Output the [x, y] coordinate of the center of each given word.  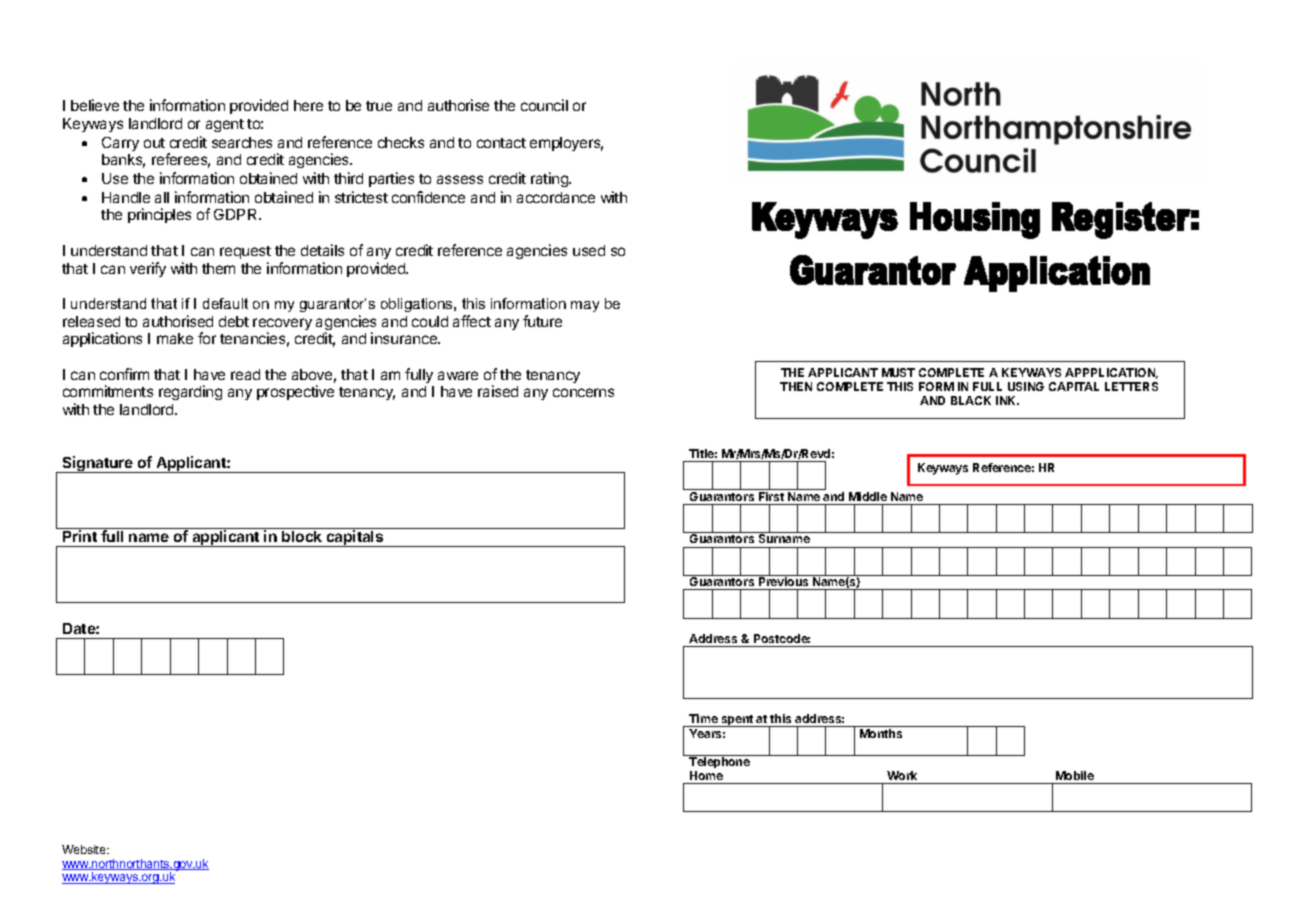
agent [225, 125]
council [544, 105]
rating [550, 179]
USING [1026, 386]
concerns [583, 392]
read [245, 374]
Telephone [719, 763]
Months [881, 733]
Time [703, 720]
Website [85, 849]
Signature [97, 464]
